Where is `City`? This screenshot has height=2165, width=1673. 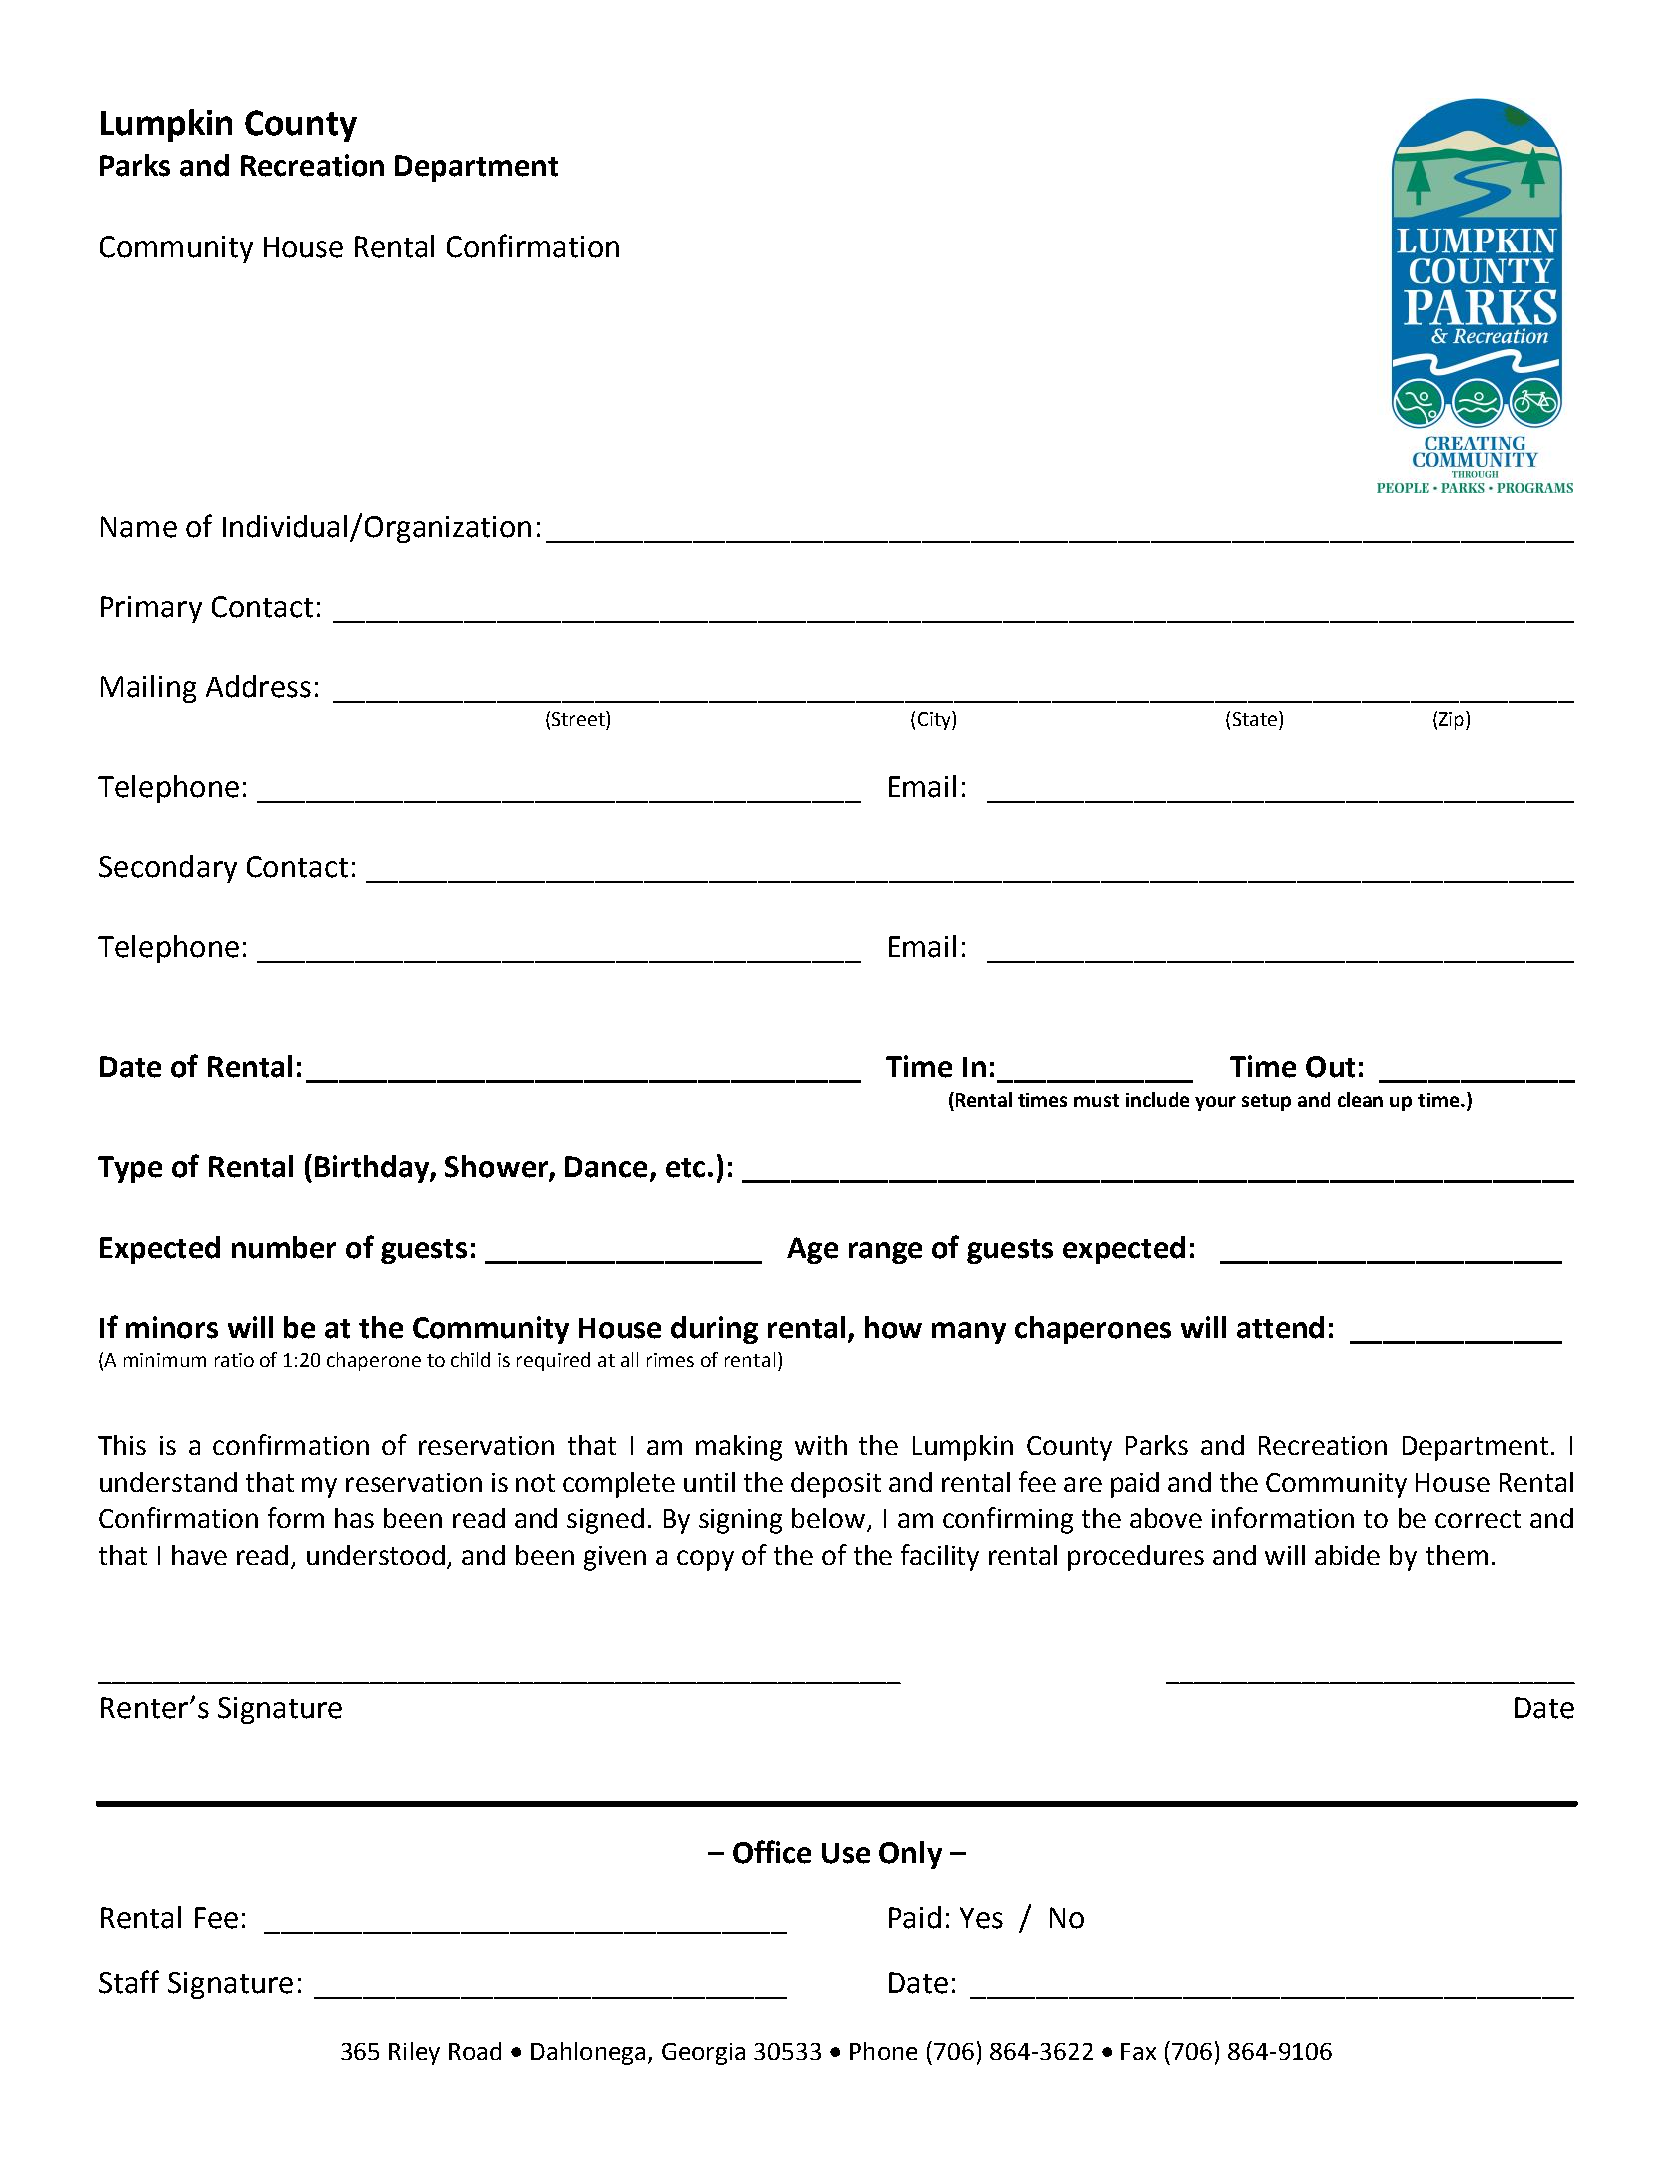 City is located at coordinates (935, 720).
